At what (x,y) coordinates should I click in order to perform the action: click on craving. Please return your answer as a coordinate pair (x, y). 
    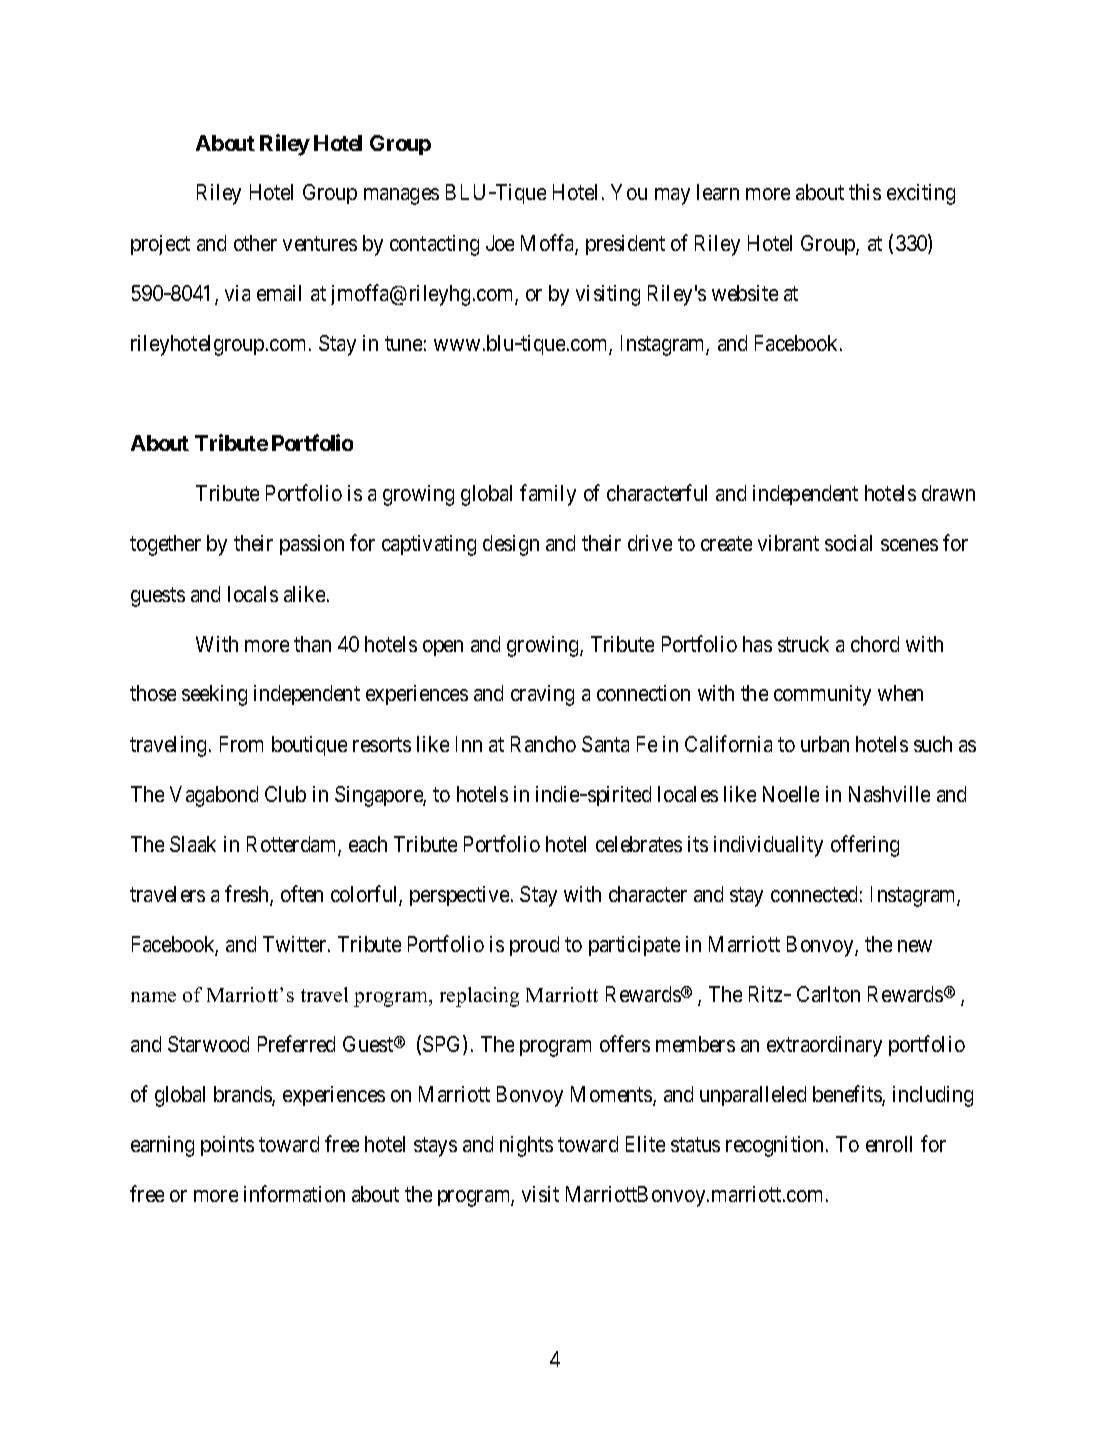
    Looking at the image, I should click on (542, 695).
